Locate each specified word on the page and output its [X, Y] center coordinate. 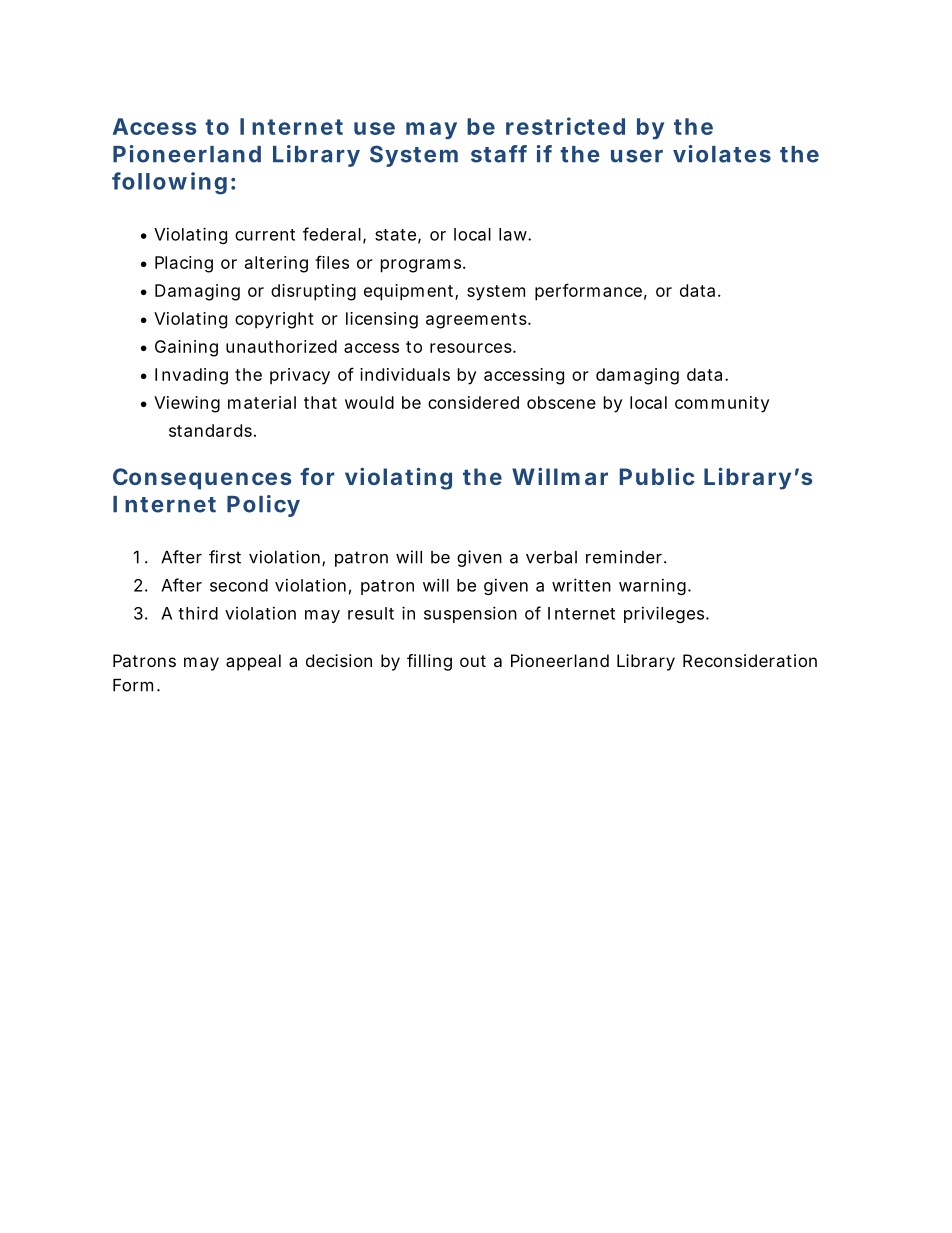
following [169, 183]
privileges [665, 614]
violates [722, 154]
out [473, 661]
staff [499, 154]
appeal [253, 662]
